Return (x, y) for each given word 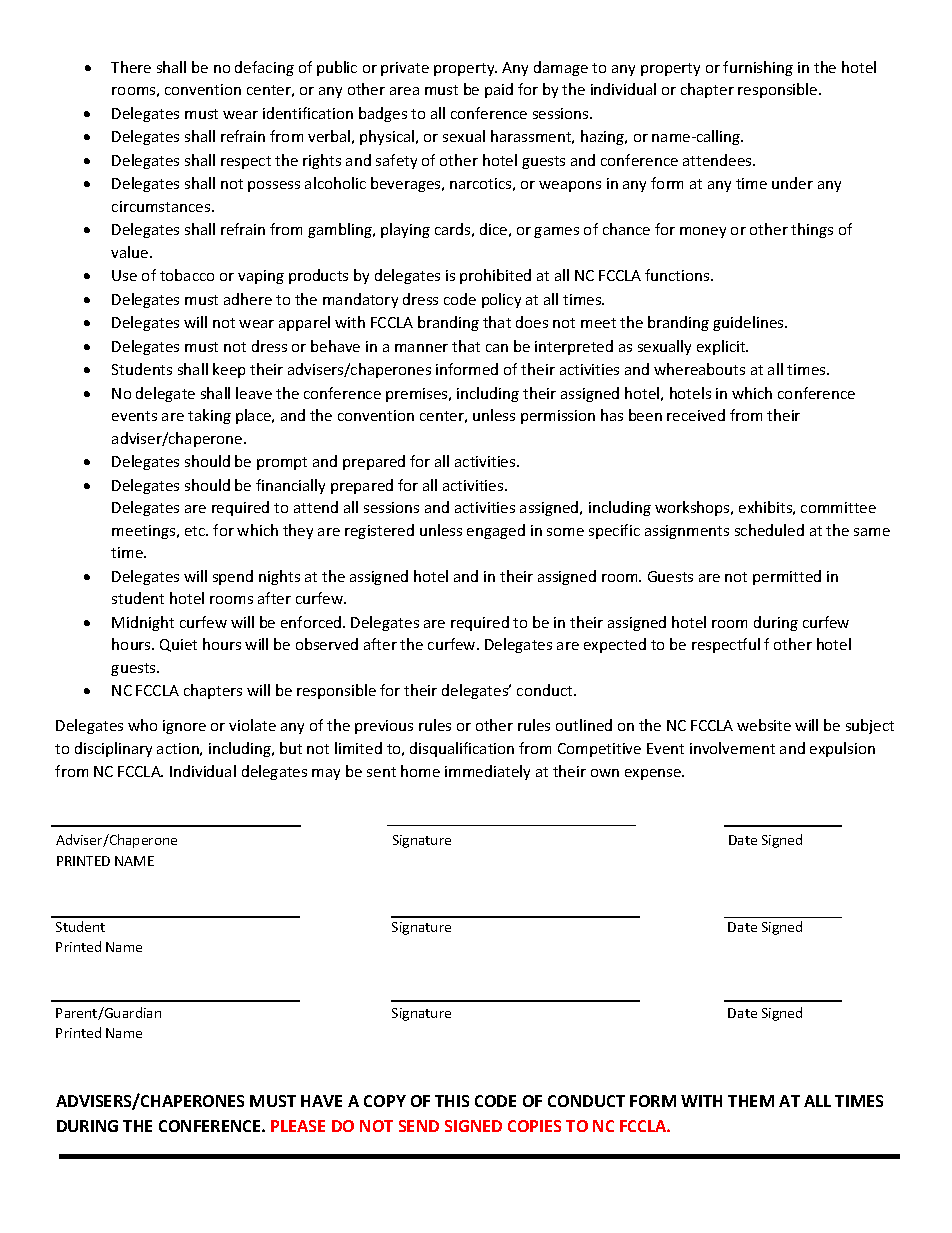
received (696, 415)
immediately (487, 772)
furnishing (758, 68)
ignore (184, 727)
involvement (732, 748)
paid (499, 90)
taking (209, 416)
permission (558, 417)
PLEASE (298, 1126)
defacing (264, 68)
